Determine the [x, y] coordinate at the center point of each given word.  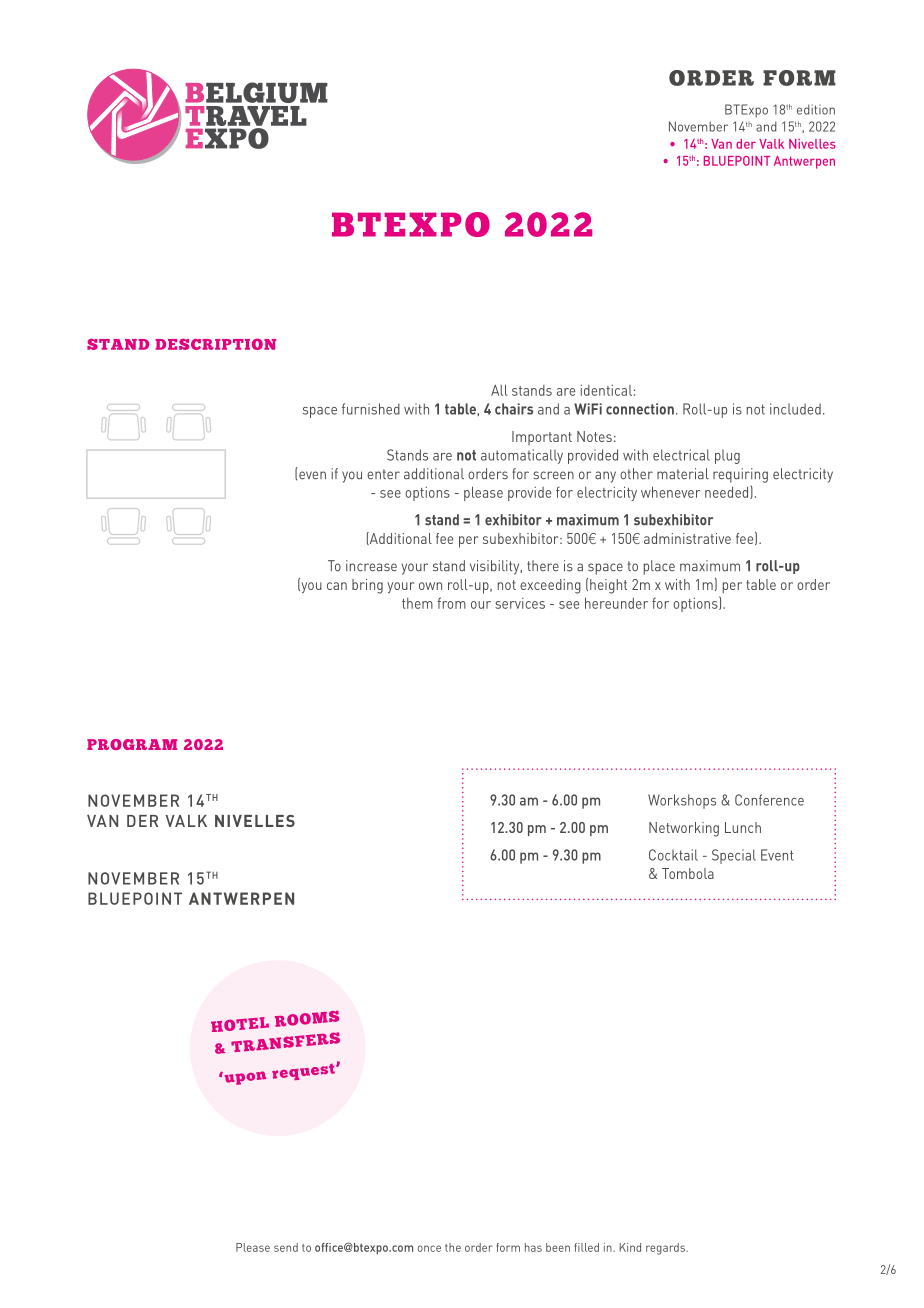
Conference [769, 800]
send [286, 1247]
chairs [514, 409]
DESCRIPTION [215, 344]
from [451, 603]
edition [816, 109]
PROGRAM [132, 744]
